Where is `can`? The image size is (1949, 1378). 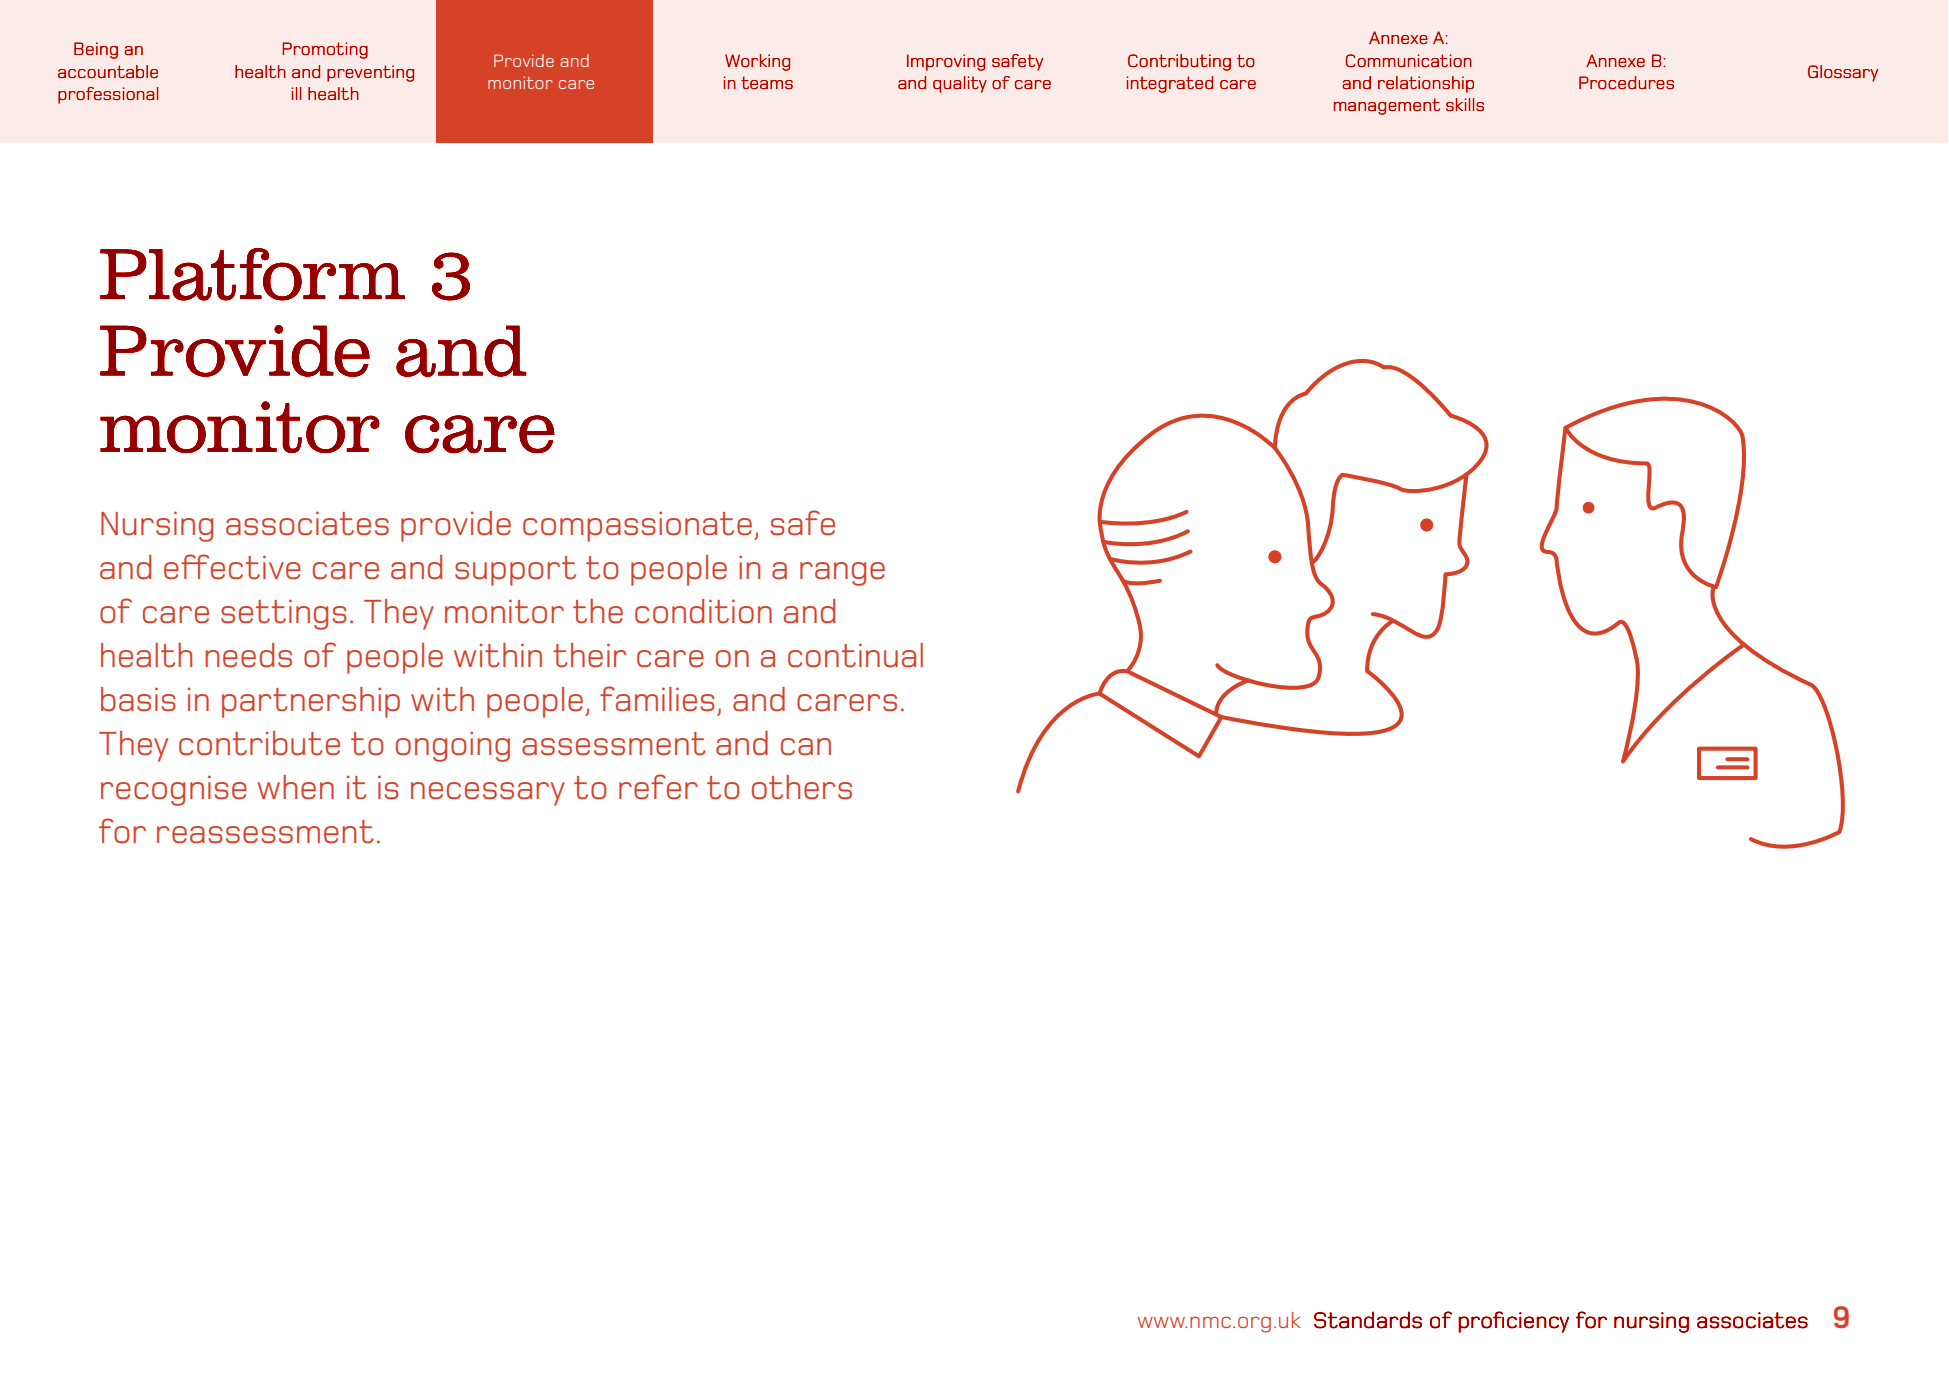 can is located at coordinates (806, 746).
